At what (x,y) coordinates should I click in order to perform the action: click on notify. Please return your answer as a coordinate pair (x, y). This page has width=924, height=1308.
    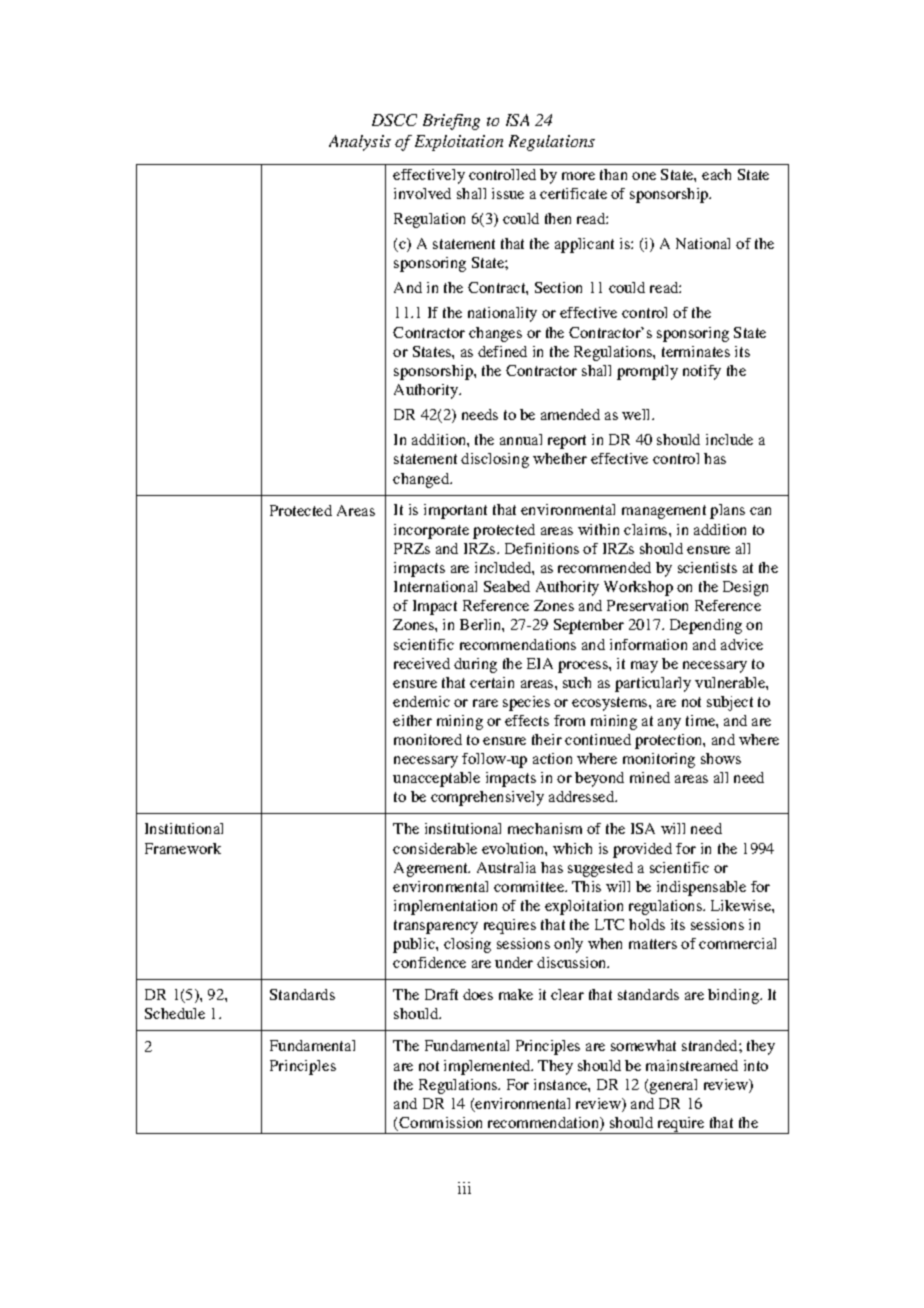
    Looking at the image, I should click on (702, 372).
